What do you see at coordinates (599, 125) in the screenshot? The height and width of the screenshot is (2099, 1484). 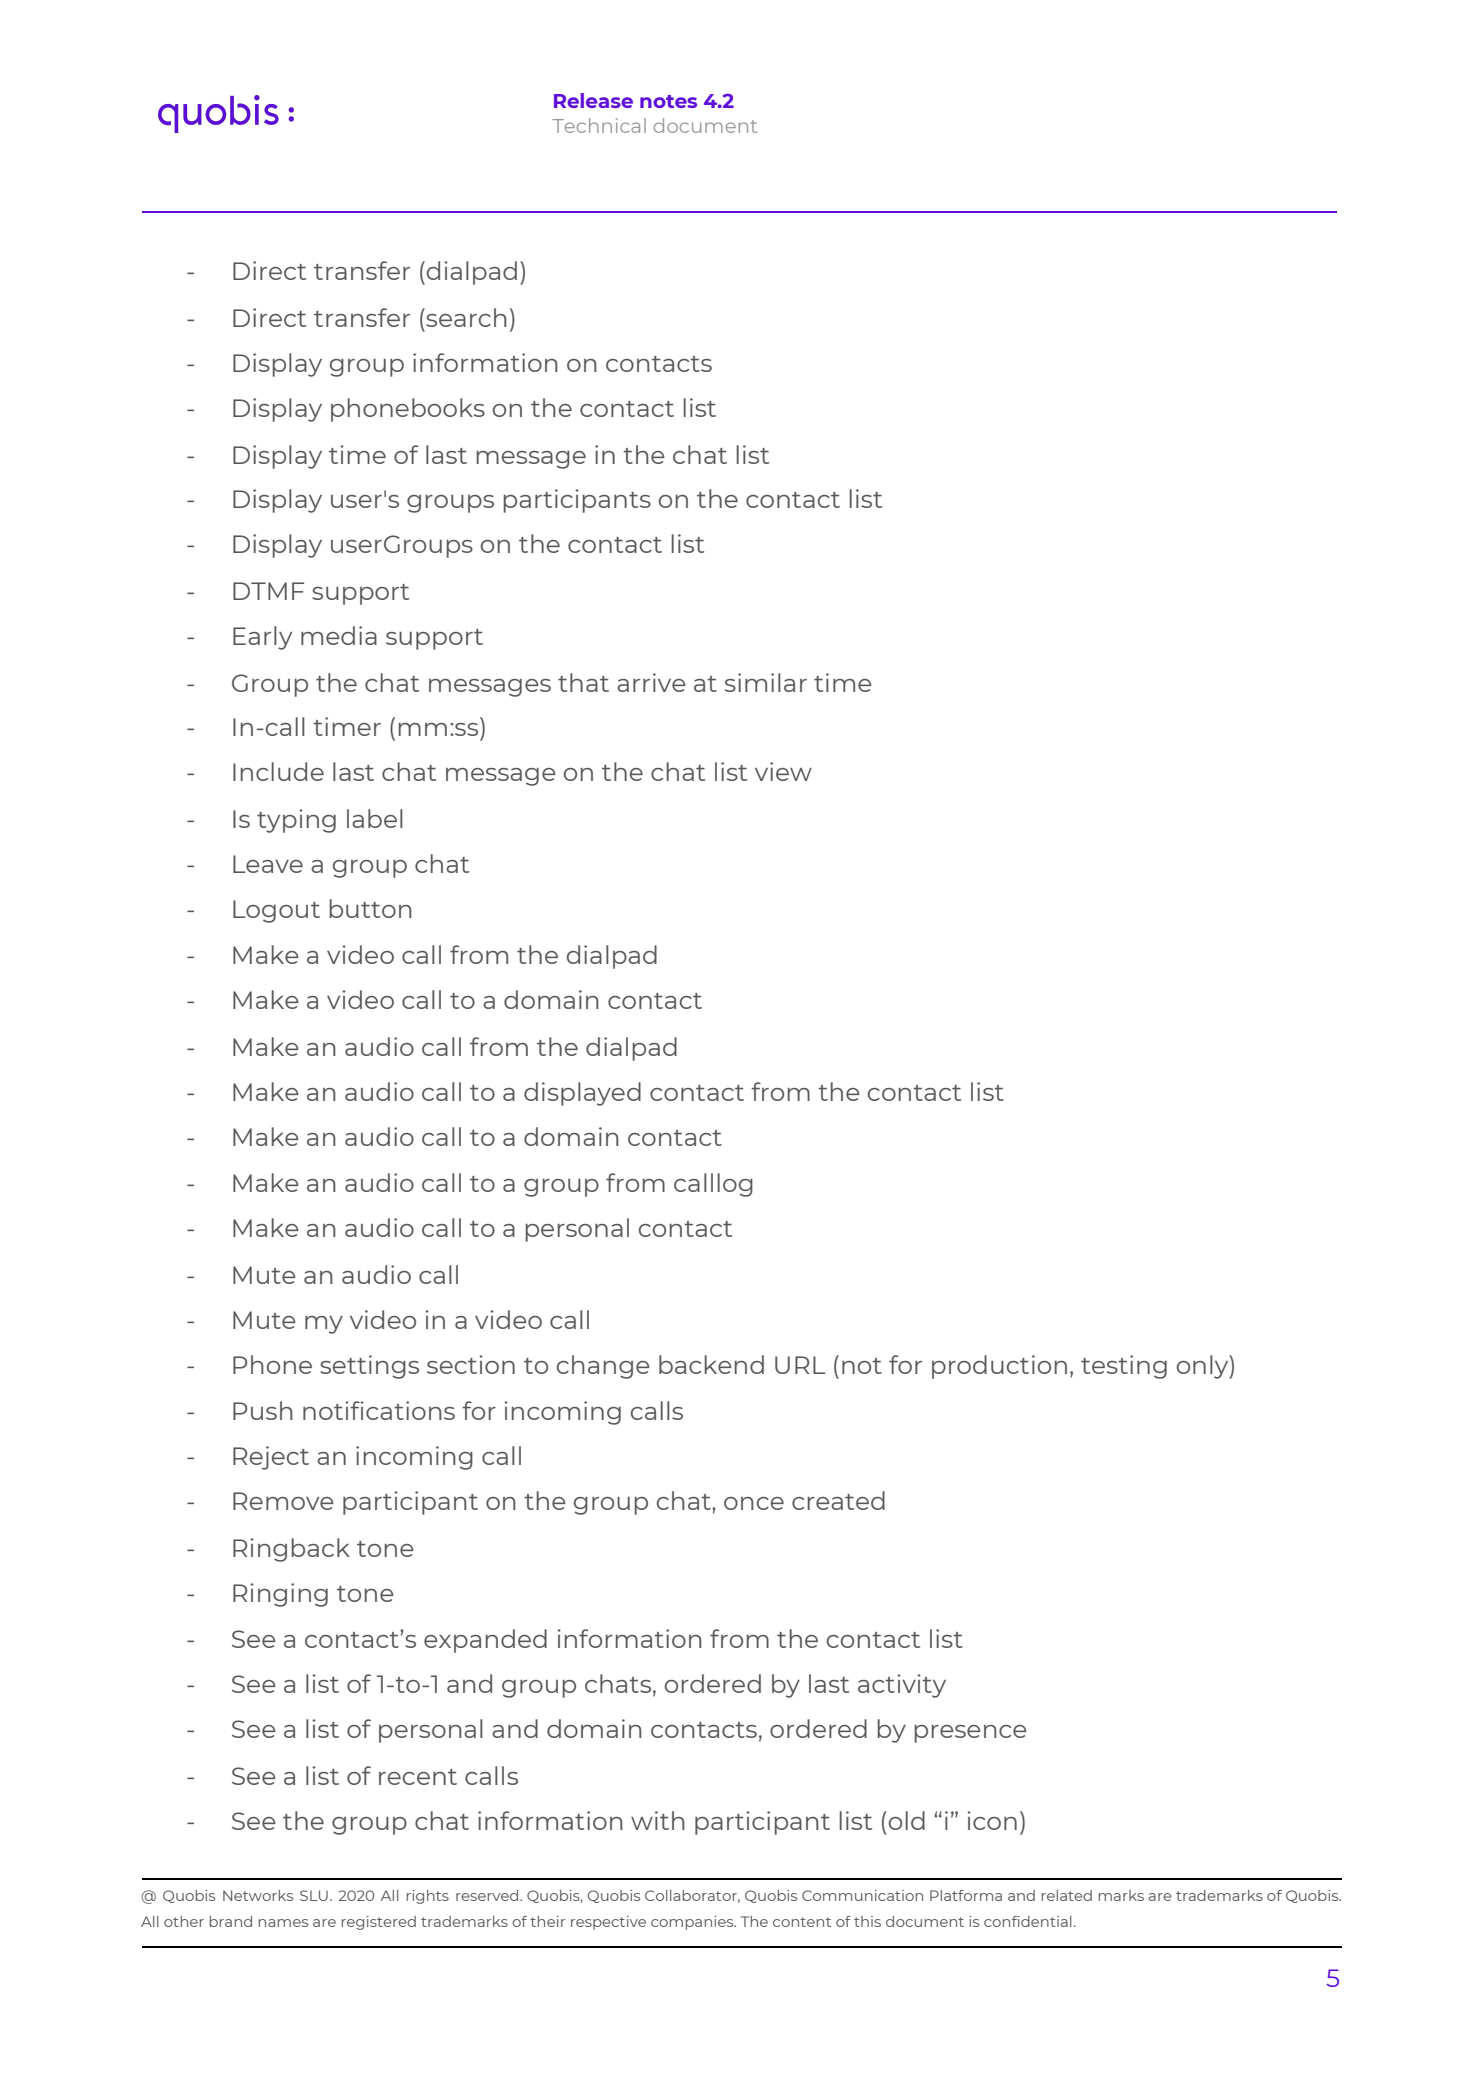 I see `Technical` at bounding box center [599, 125].
